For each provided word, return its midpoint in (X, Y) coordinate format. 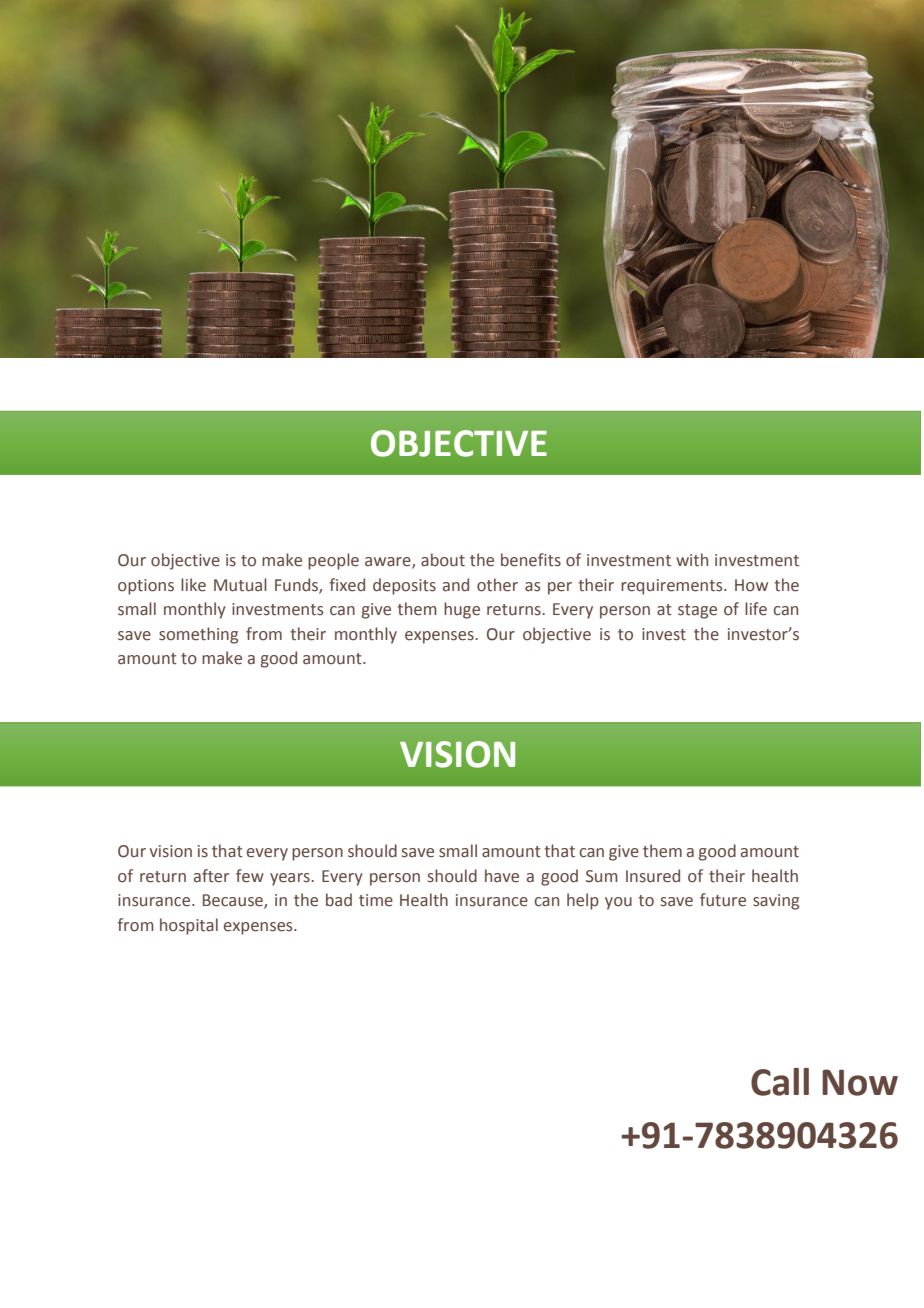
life (756, 609)
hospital (189, 926)
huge (462, 610)
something (198, 635)
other (497, 585)
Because (234, 901)
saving (776, 902)
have (502, 876)
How (751, 585)
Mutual (240, 585)
